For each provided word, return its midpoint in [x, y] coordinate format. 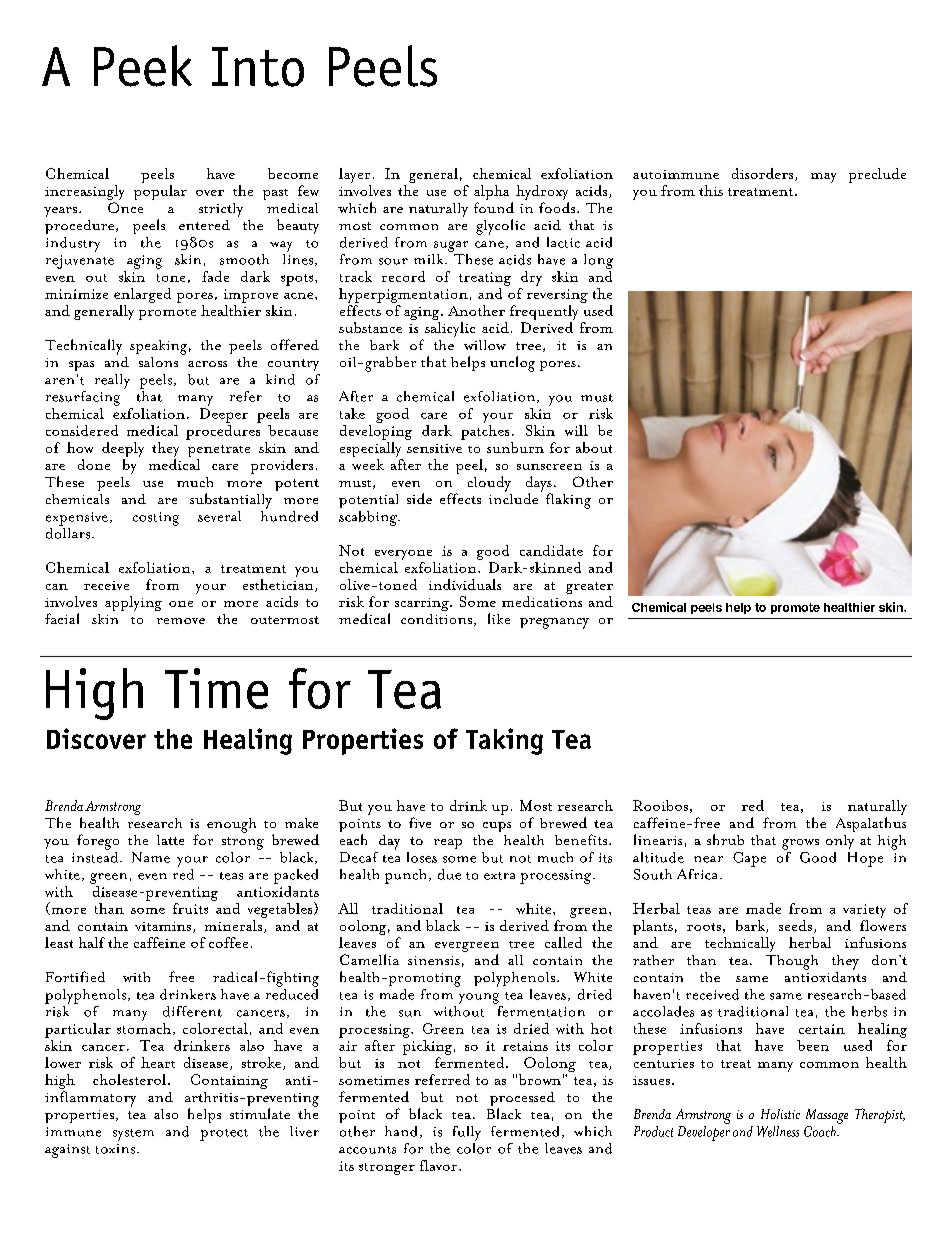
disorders [764, 174]
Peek [143, 66]
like [499, 618]
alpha [491, 194]
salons [158, 362]
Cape [749, 859]
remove [181, 621]
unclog [512, 364]
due [449, 874]
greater [589, 589]
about [594, 447]
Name [151, 857]
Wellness [778, 1131]
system [133, 1135]
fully [467, 1133]
